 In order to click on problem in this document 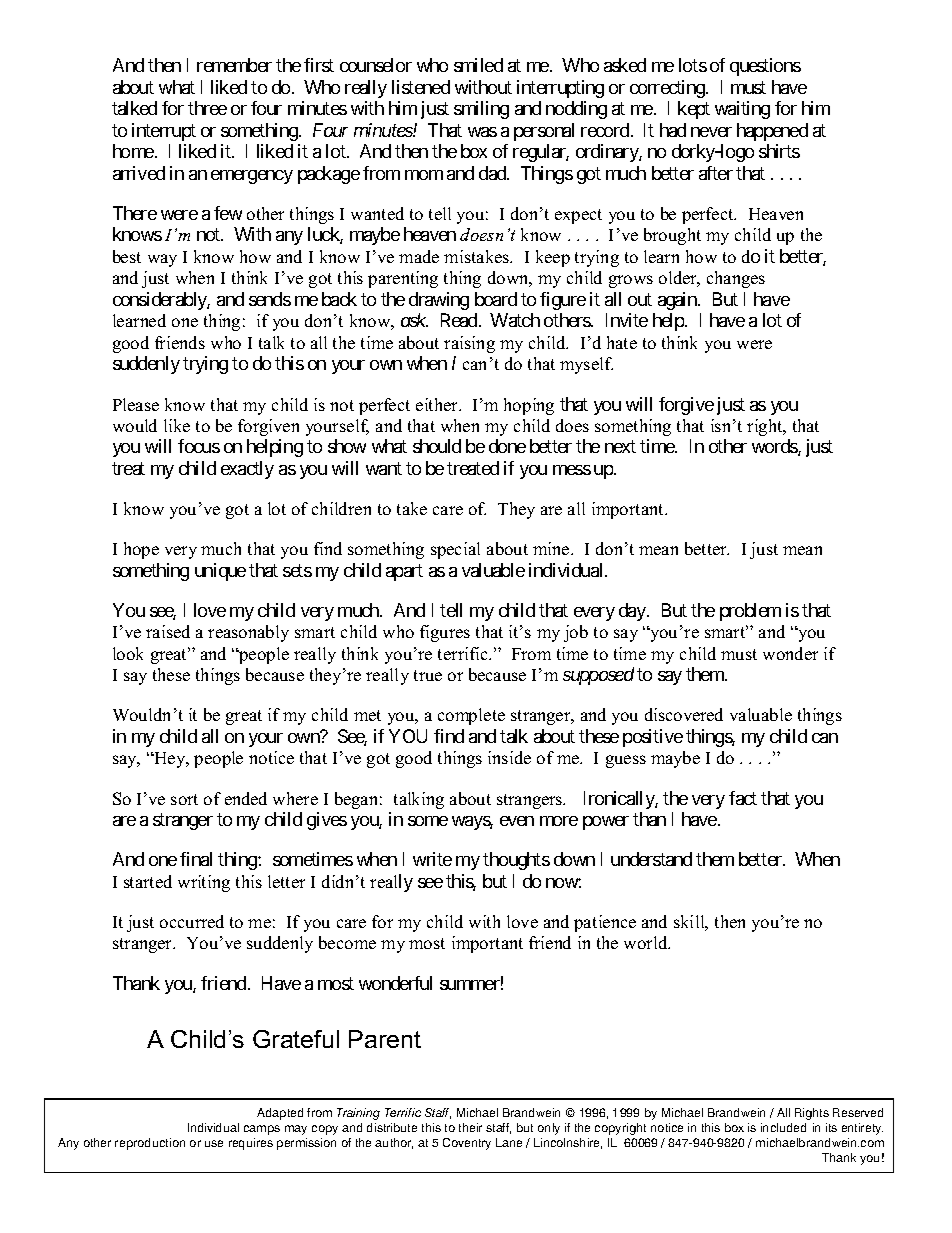, I will do `click(750, 612)`.
